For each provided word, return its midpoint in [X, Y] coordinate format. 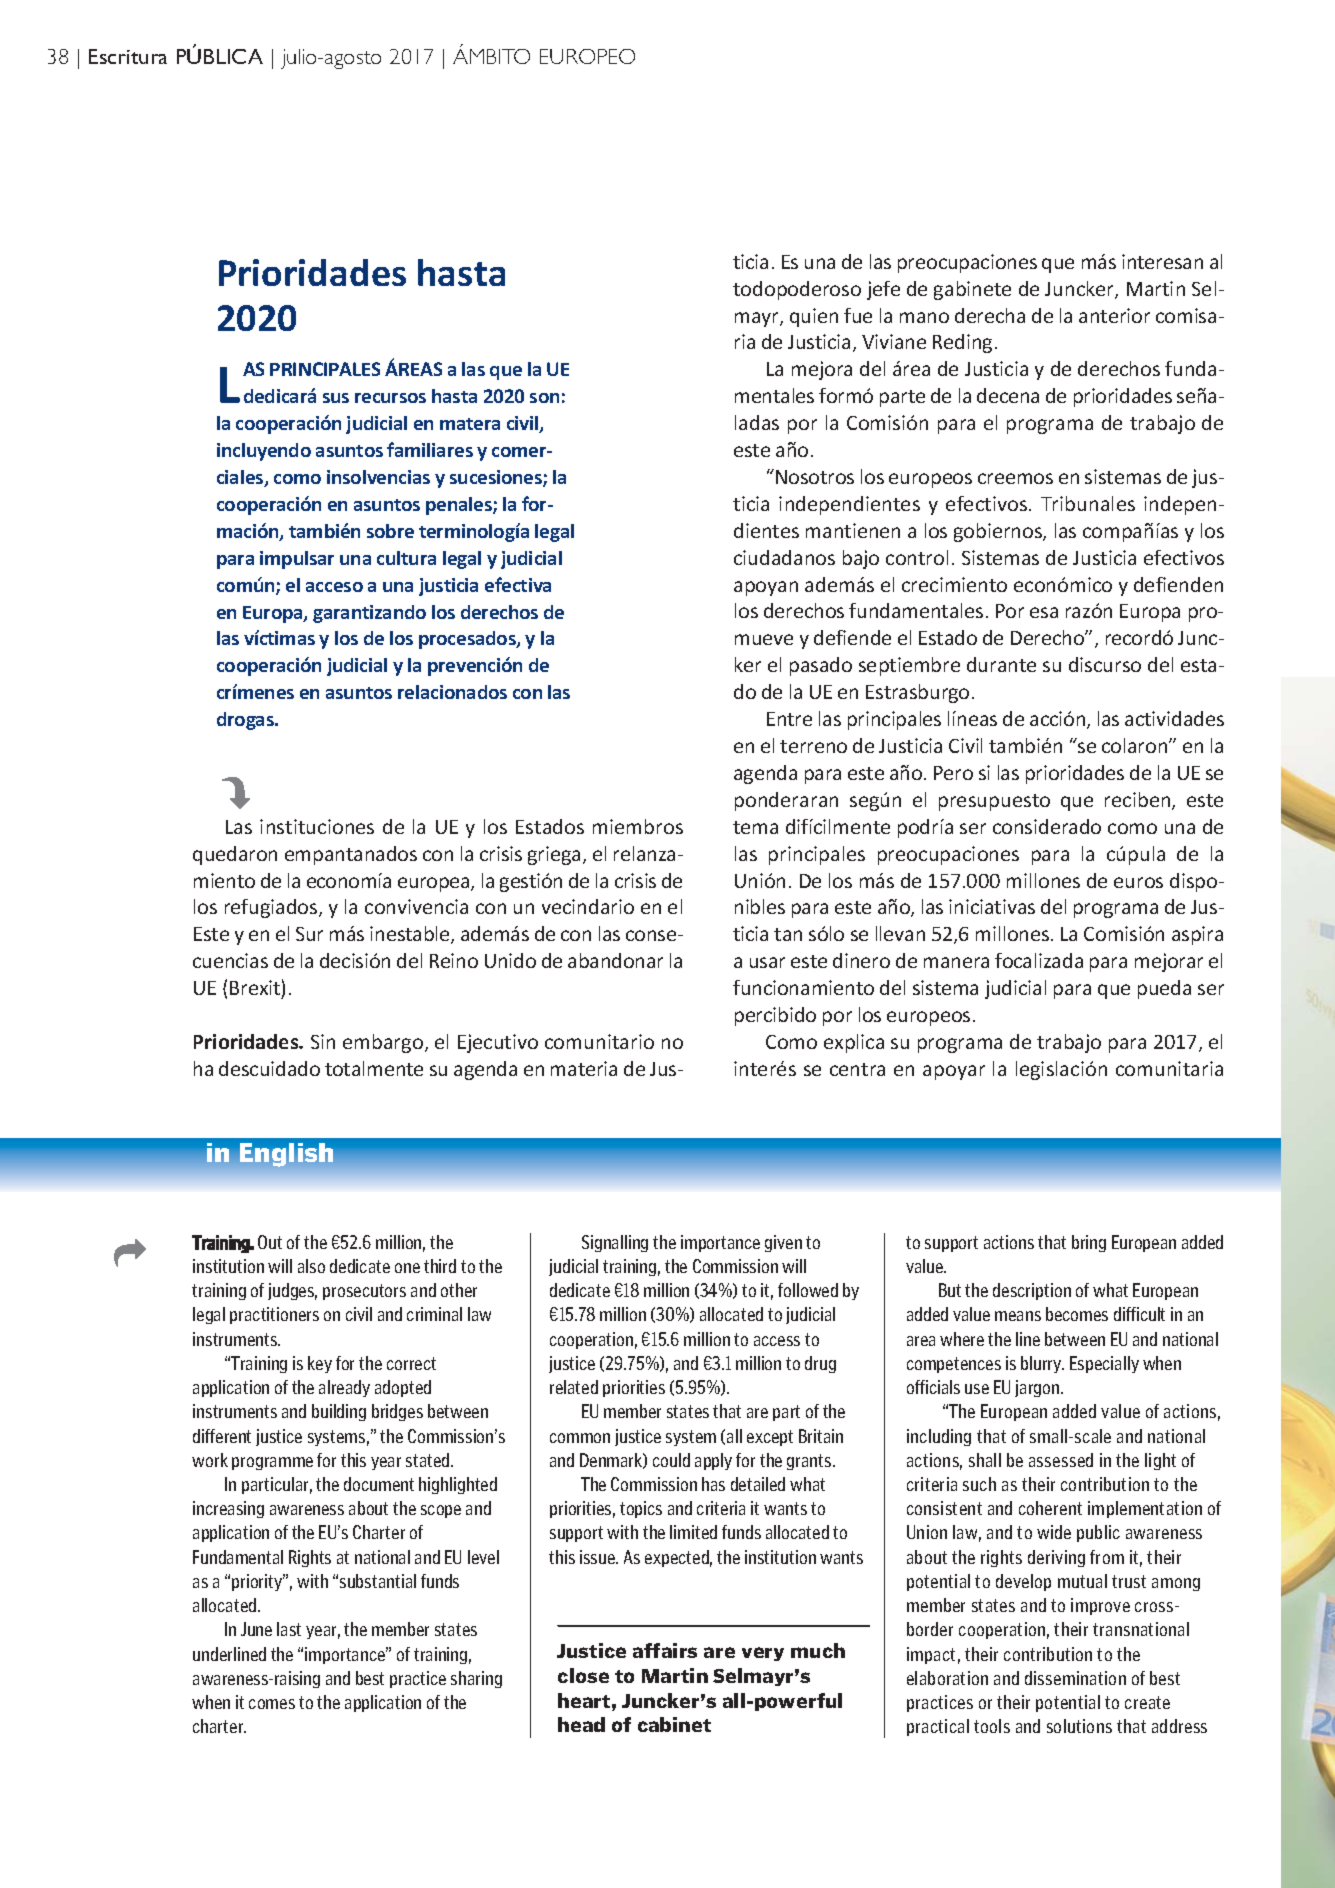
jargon [1038, 1388]
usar [767, 962]
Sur [309, 934]
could [671, 1460]
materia [584, 1068]
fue [858, 315]
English [286, 1155]
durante [1001, 664]
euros [1138, 882]
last [289, 1629]
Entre [789, 719]
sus [336, 398]
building [339, 1412]
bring [1089, 1243]
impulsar [297, 560]
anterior [1114, 315]
